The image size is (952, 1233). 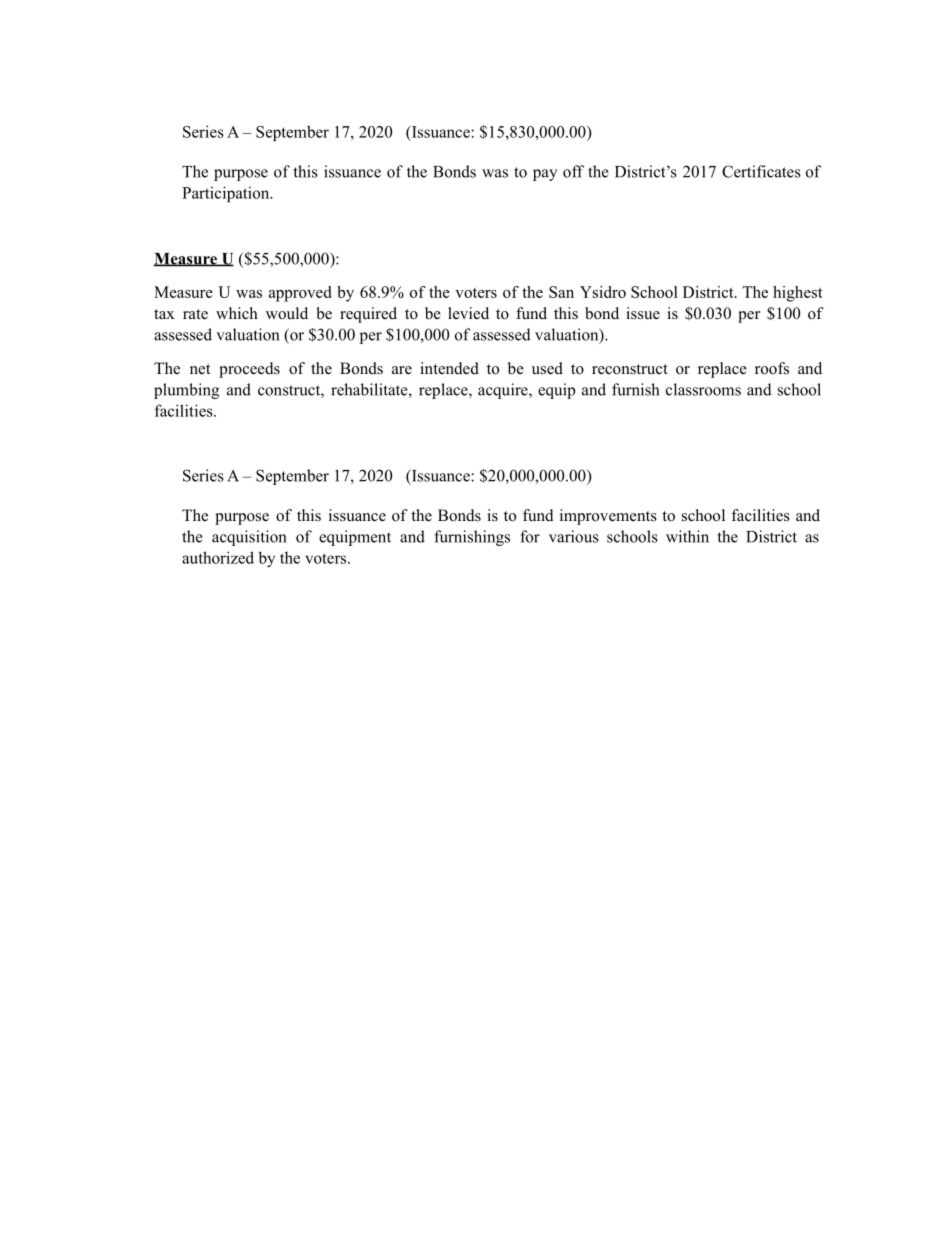 I want to click on approved, so click(x=300, y=294).
